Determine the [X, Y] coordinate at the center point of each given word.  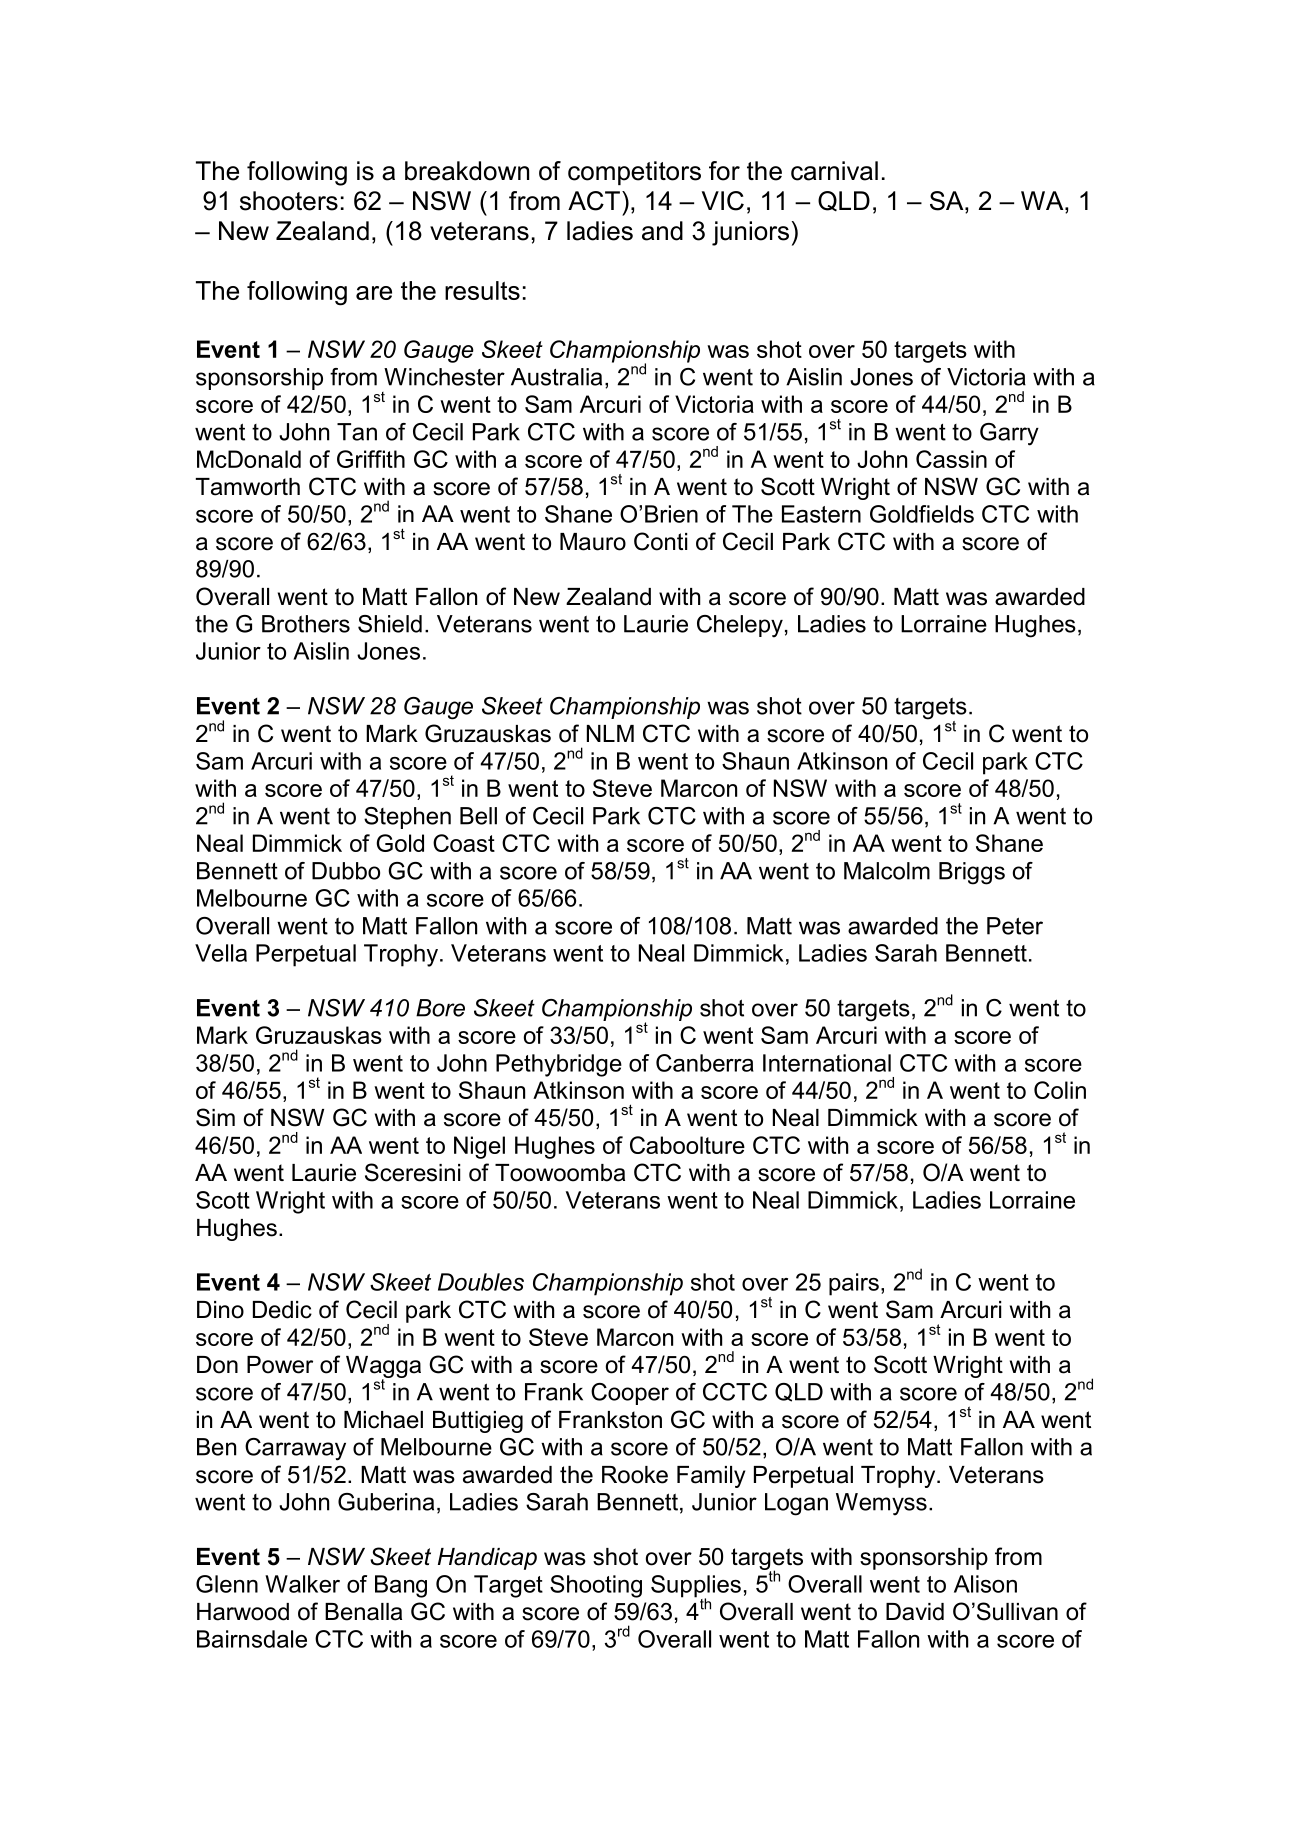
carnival [834, 171]
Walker [302, 1584]
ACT [594, 201]
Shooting [596, 1586]
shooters [289, 201]
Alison [985, 1584]
